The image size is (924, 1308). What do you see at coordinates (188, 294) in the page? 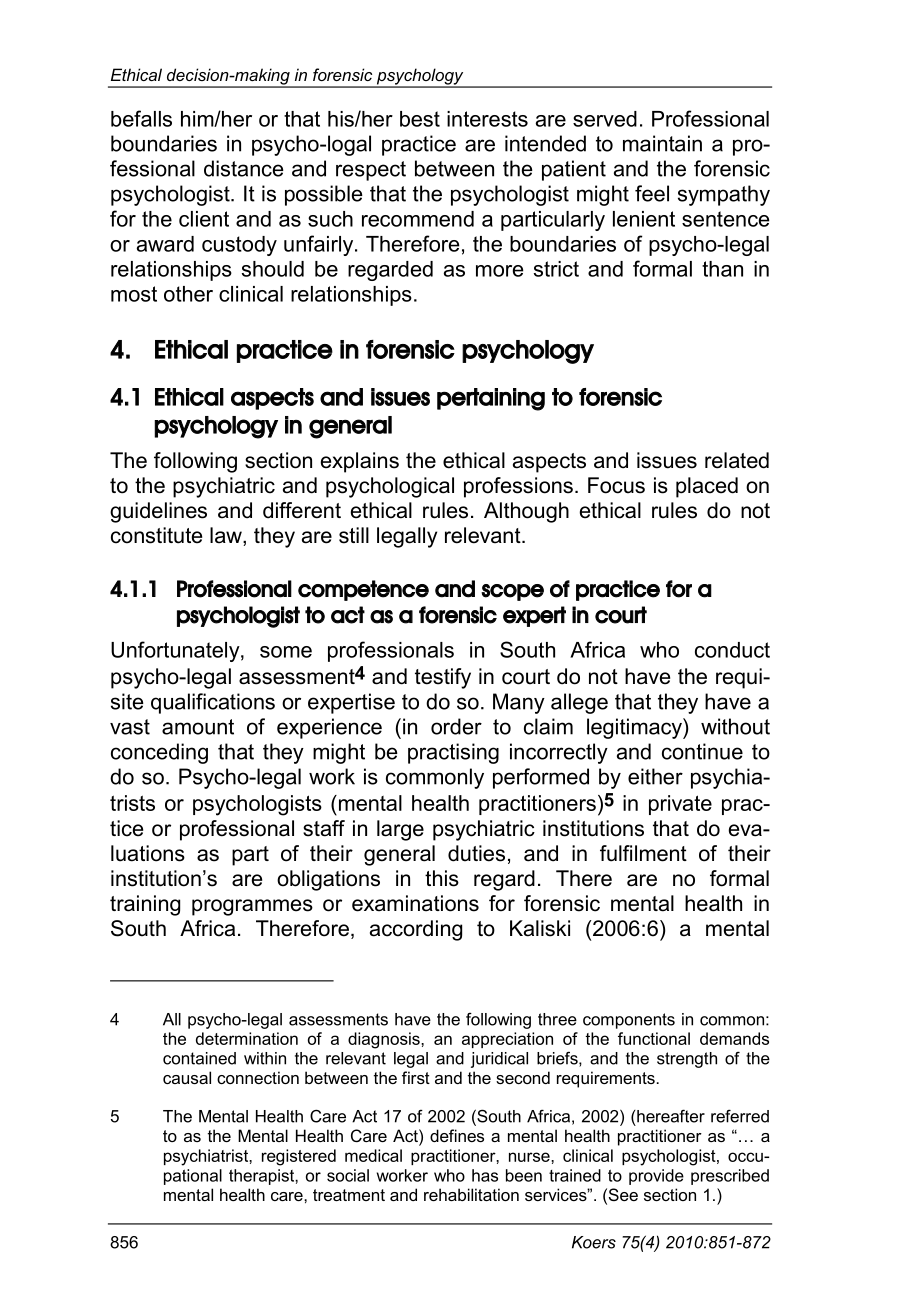
I see `other` at bounding box center [188, 294].
